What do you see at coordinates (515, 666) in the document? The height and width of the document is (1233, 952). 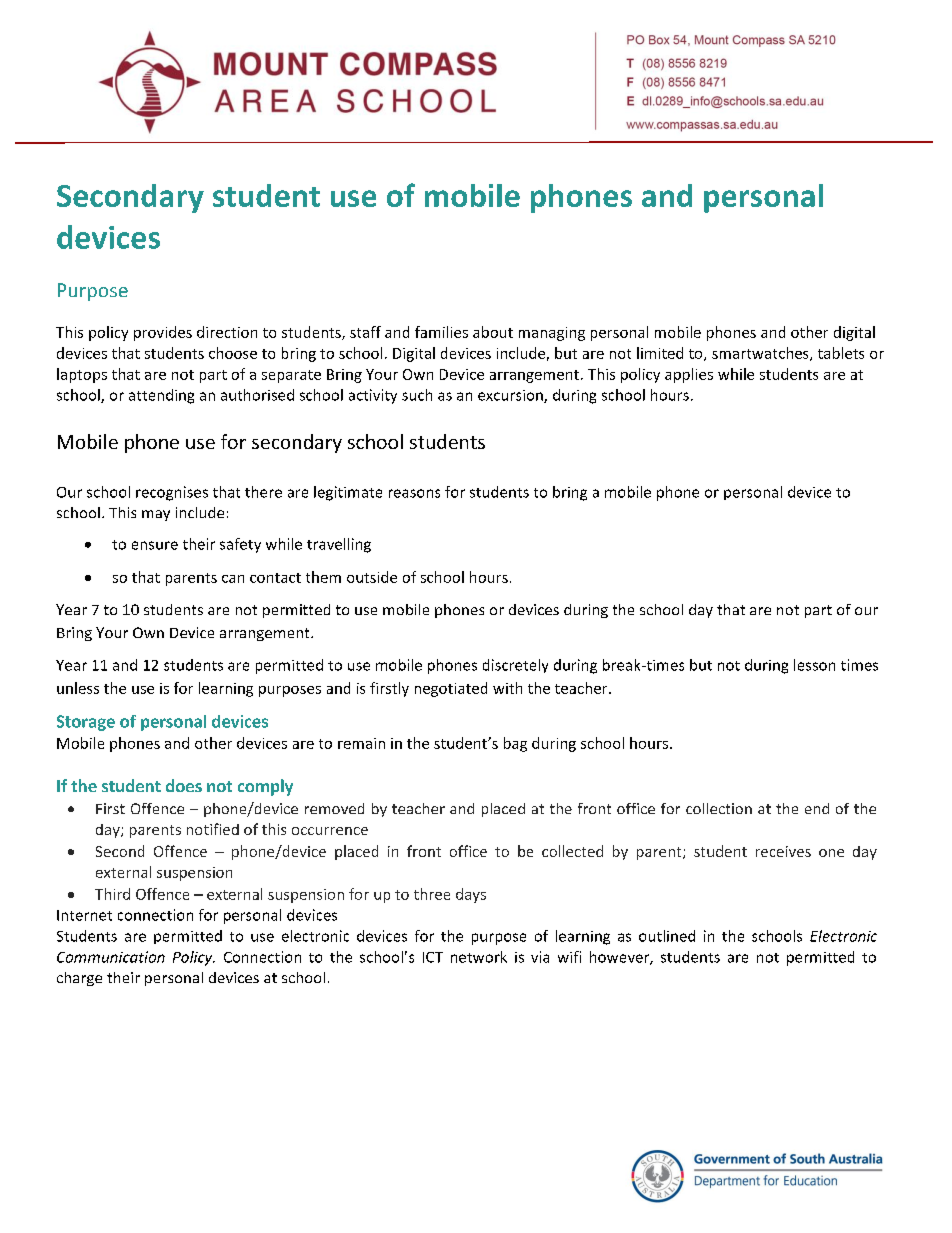 I see `discretely` at bounding box center [515, 666].
